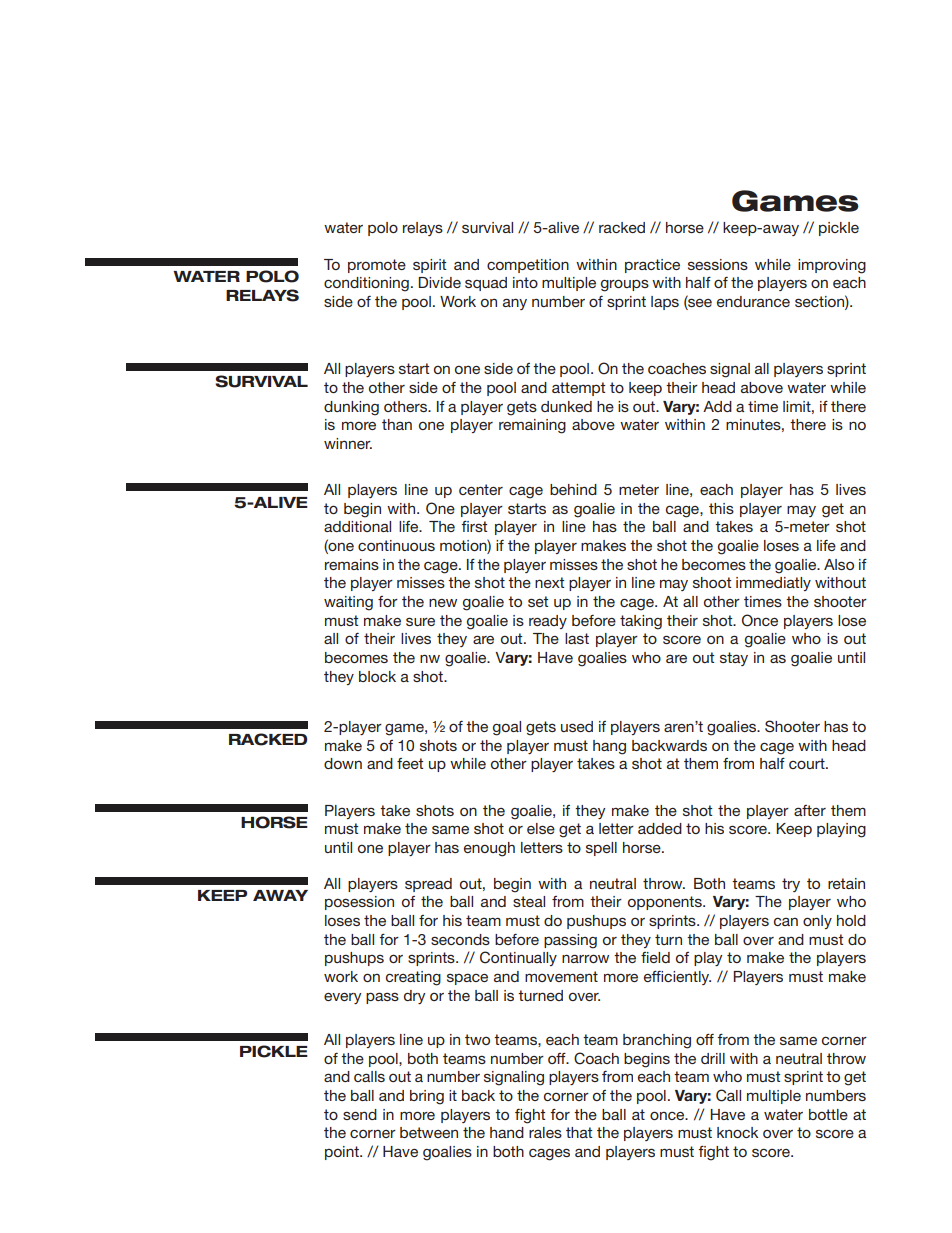 This document has width=952, height=1233. Describe the element at coordinates (579, 1132) in the document. I see `that` at that location.
